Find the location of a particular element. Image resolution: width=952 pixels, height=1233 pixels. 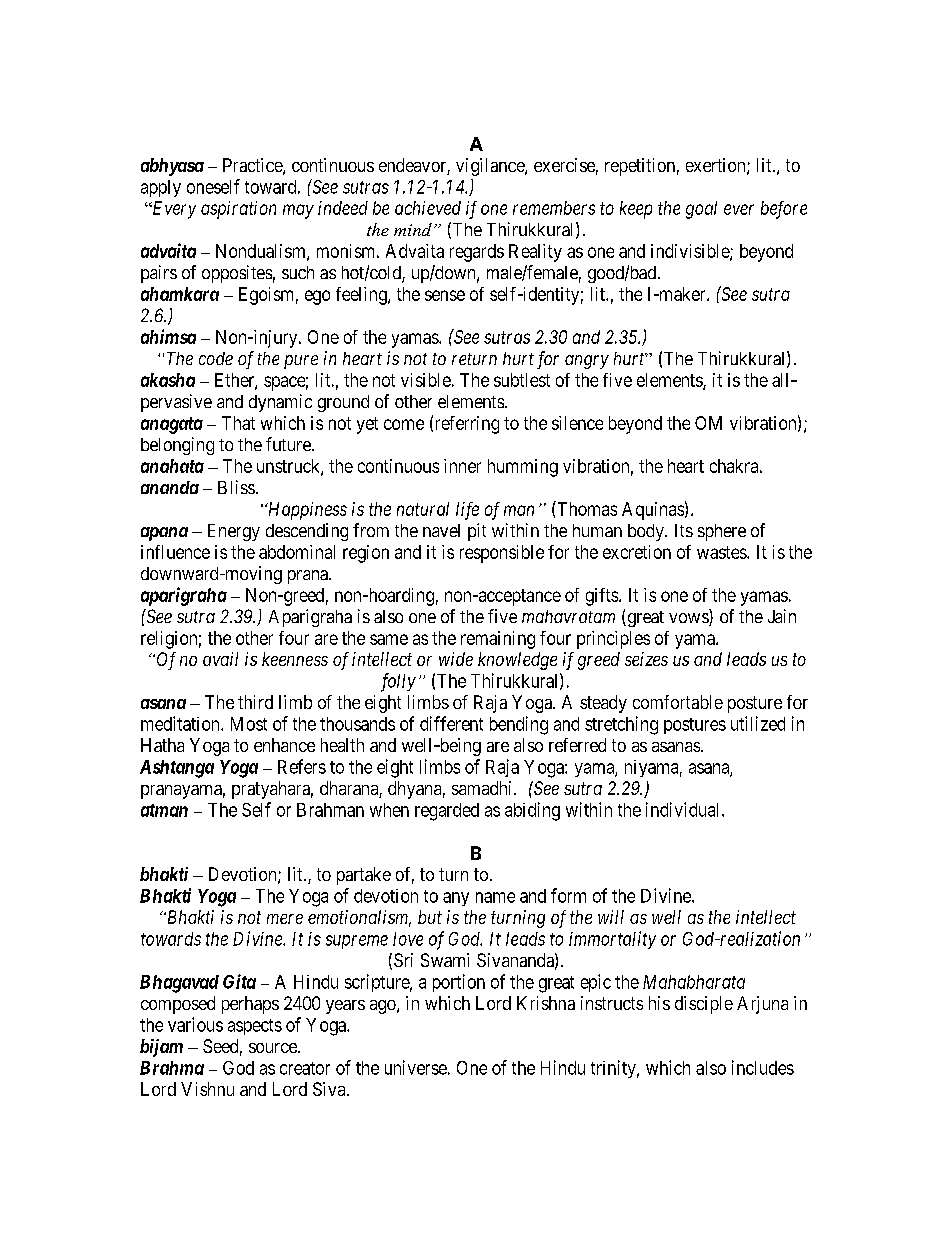

goal is located at coordinates (701, 210).
